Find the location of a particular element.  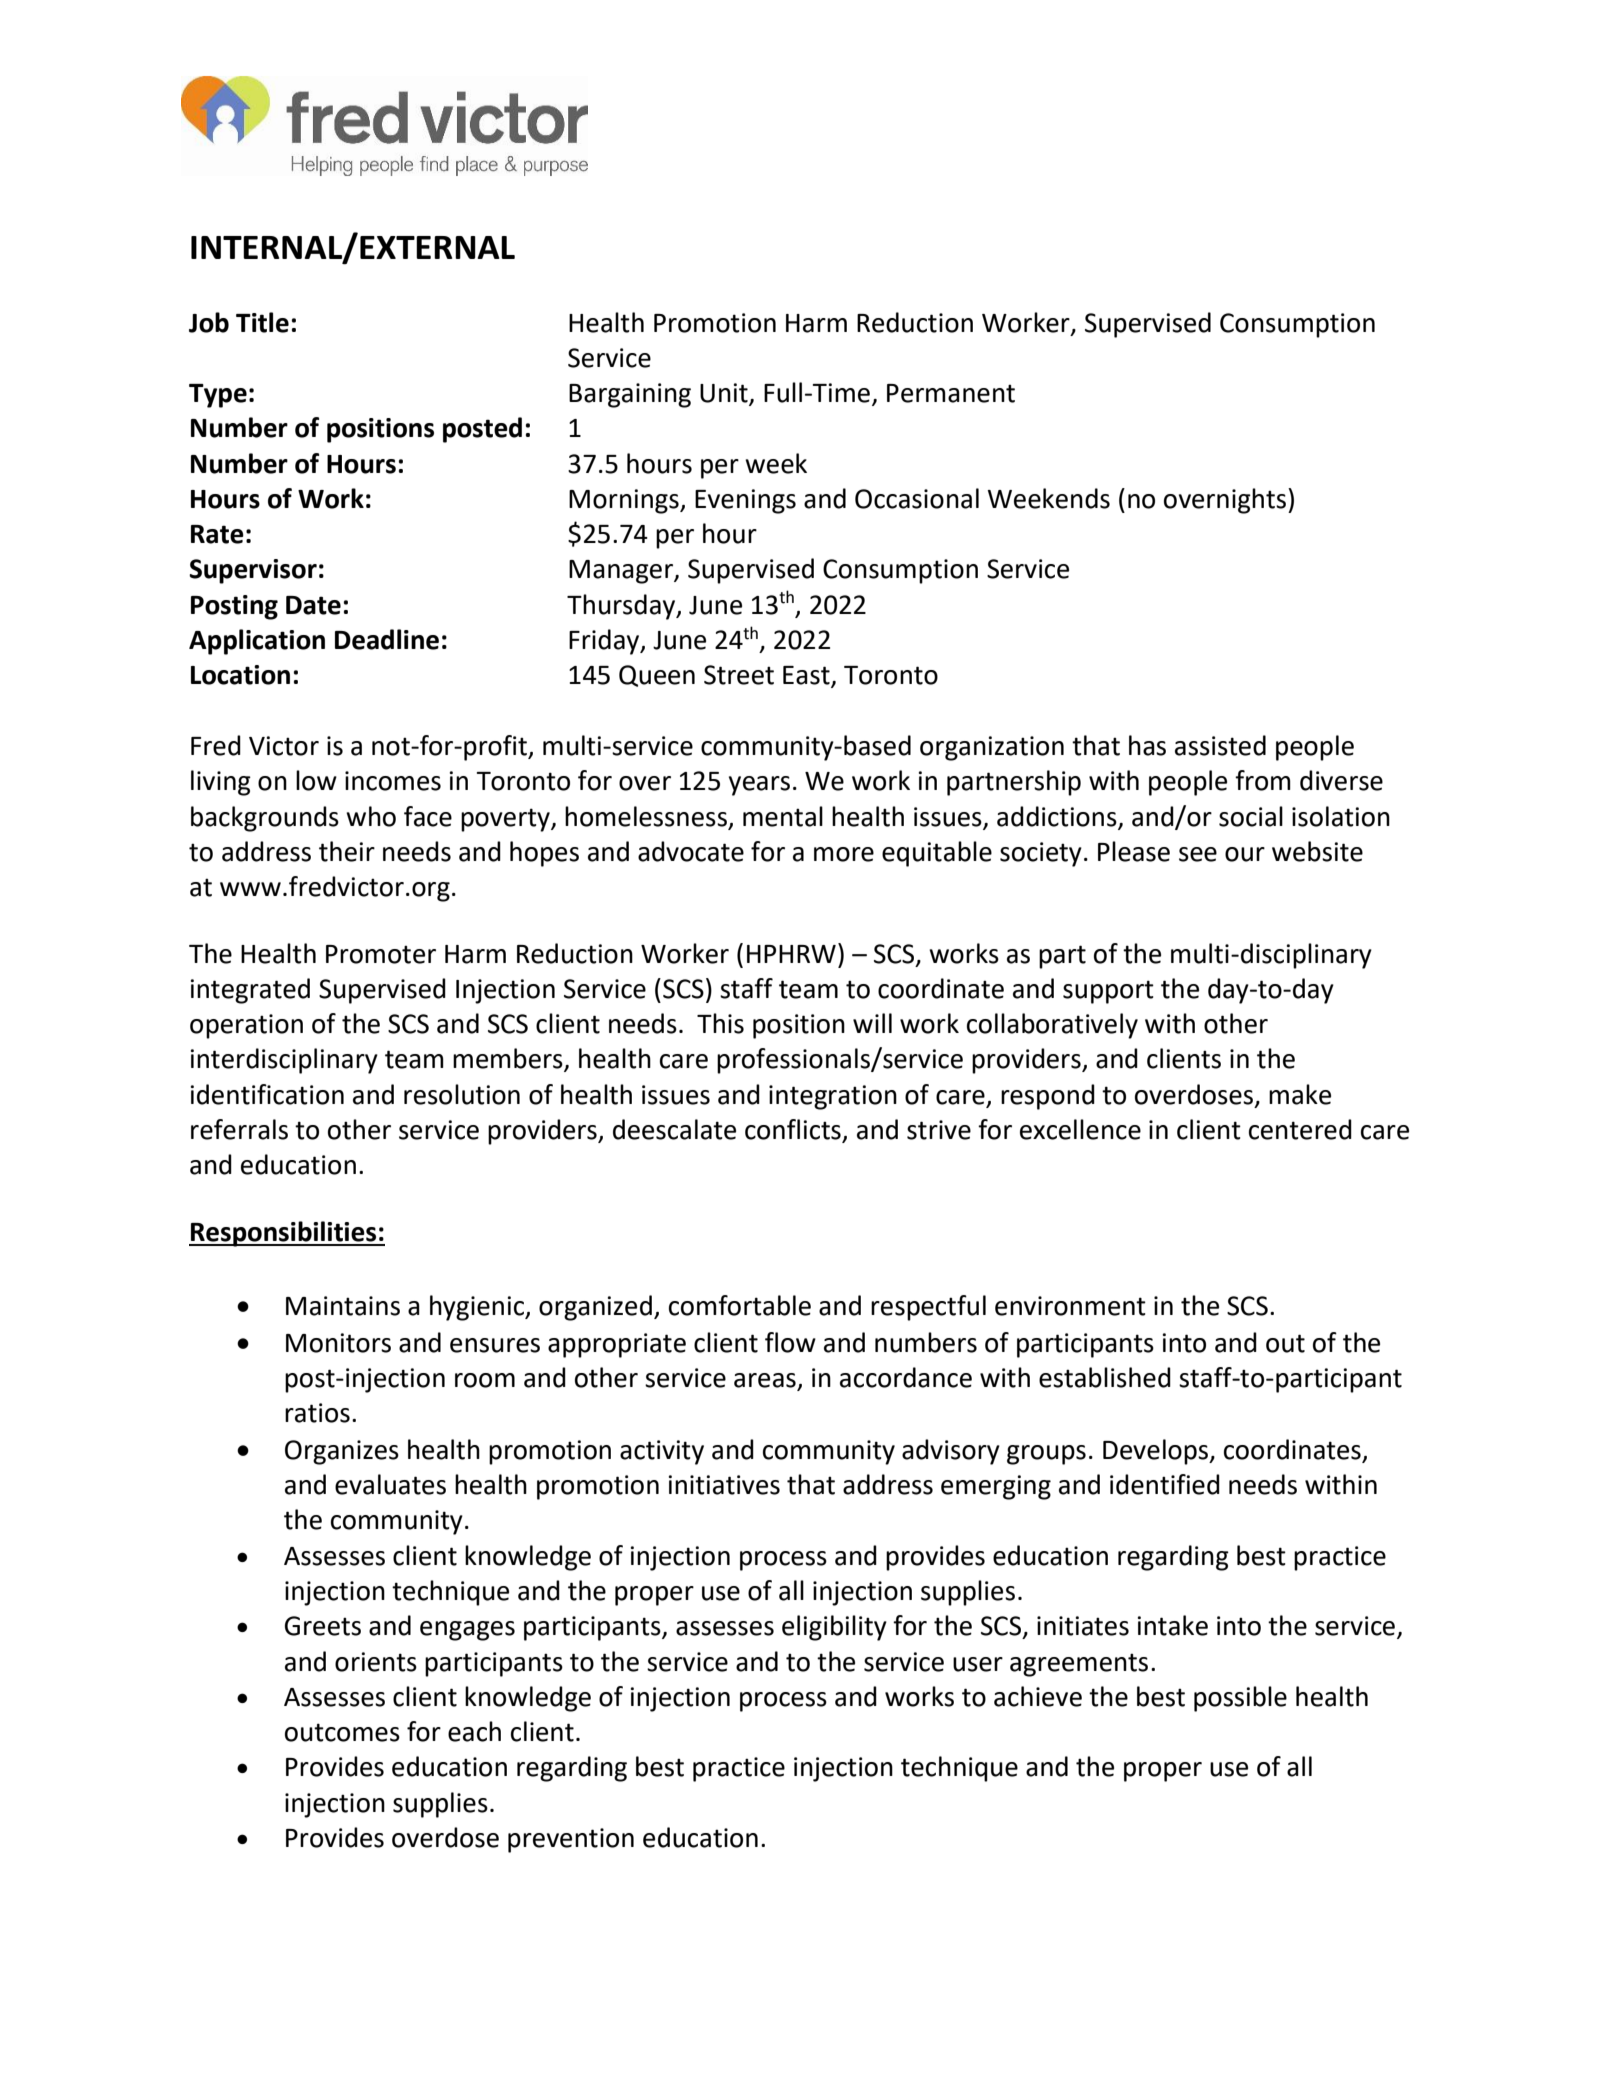

Bargaining is located at coordinates (630, 395).
